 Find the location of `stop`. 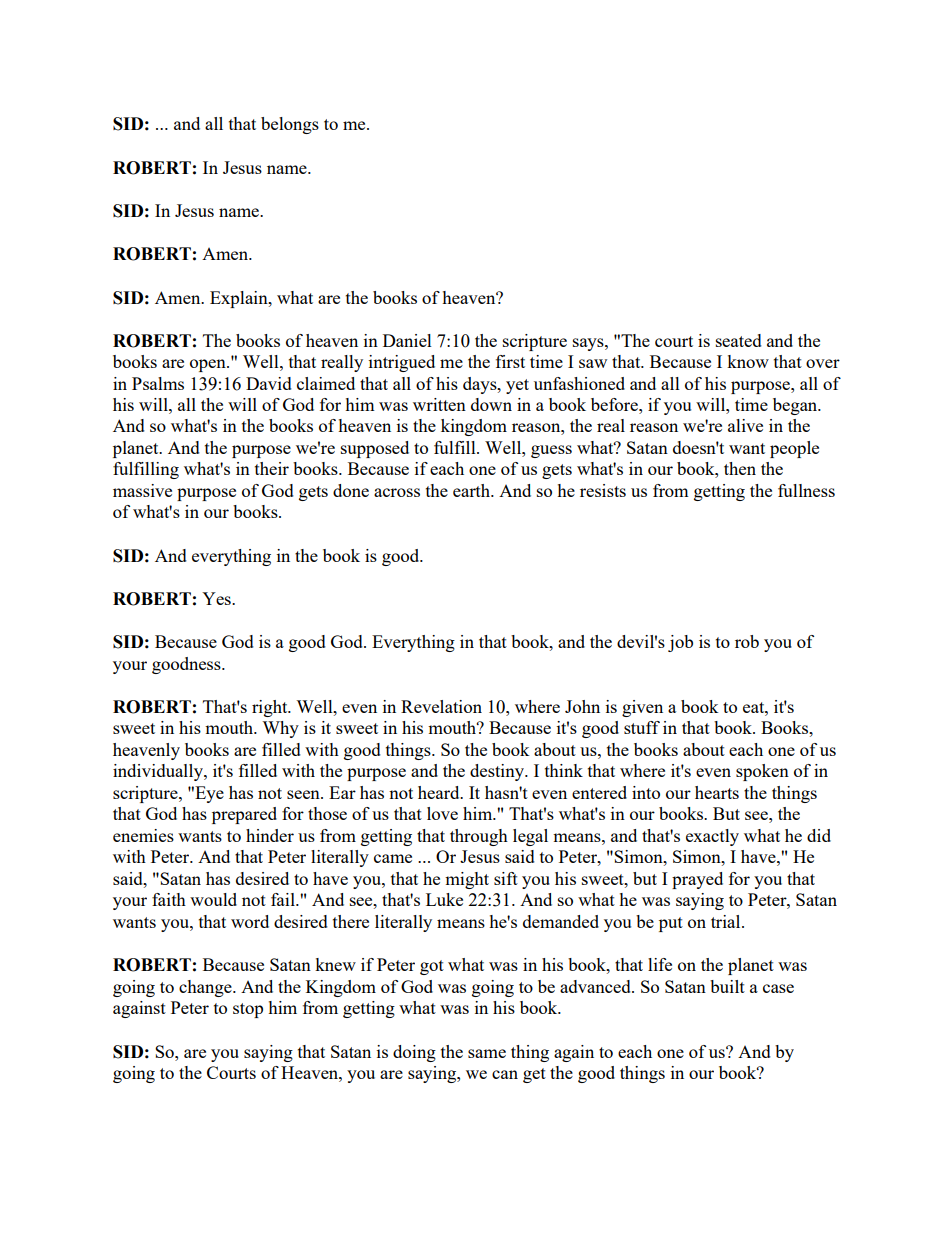

stop is located at coordinates (248, 1010).
